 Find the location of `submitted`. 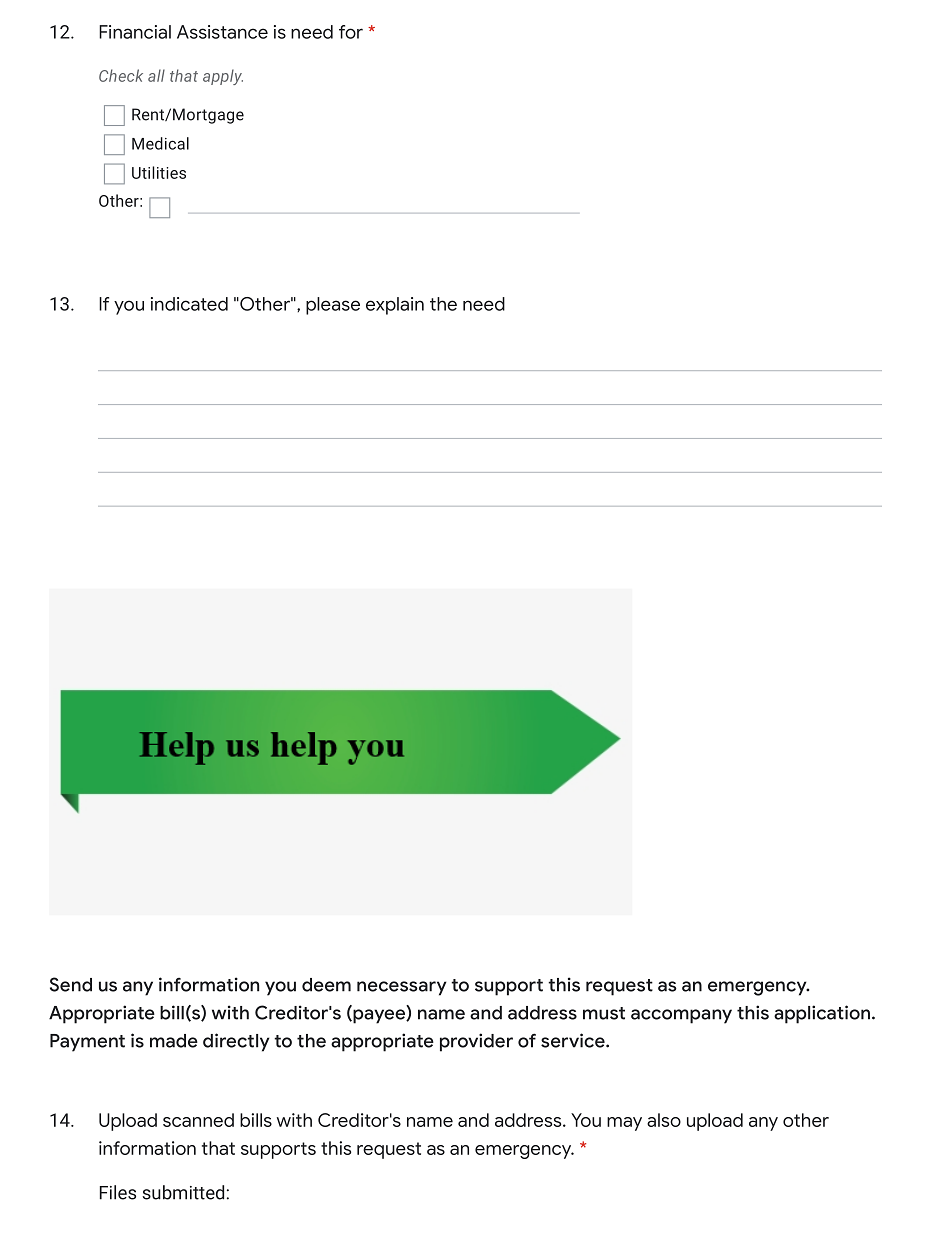

submitted is located at coordinates (183, 1192).
